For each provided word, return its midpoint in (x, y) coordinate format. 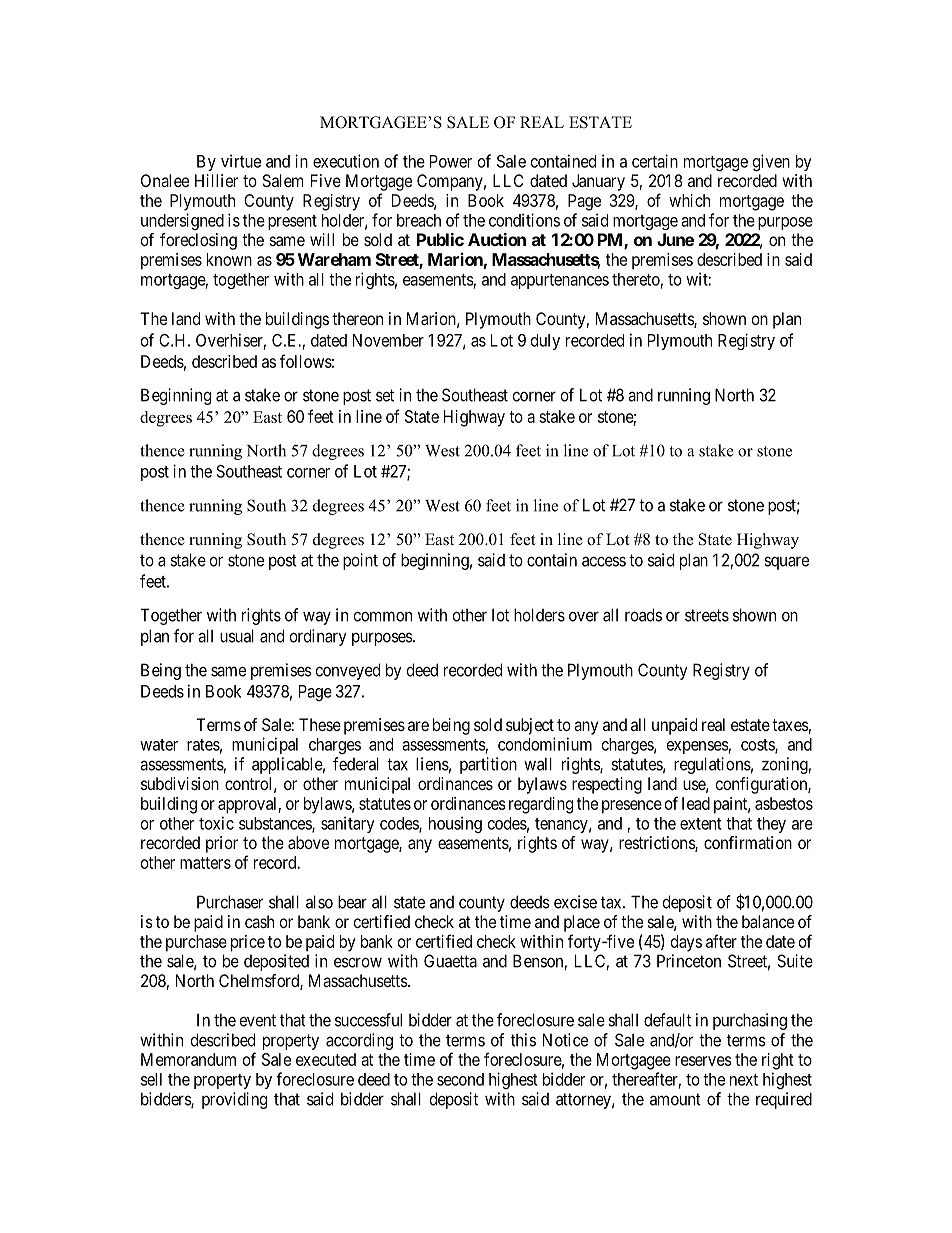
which (689, 200)
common (383, 616)
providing (234, 1100)
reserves (703, 1061)
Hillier (216, 180)
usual (237, 636)
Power (451, 161)
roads (643, 615)
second (460, 1079)
